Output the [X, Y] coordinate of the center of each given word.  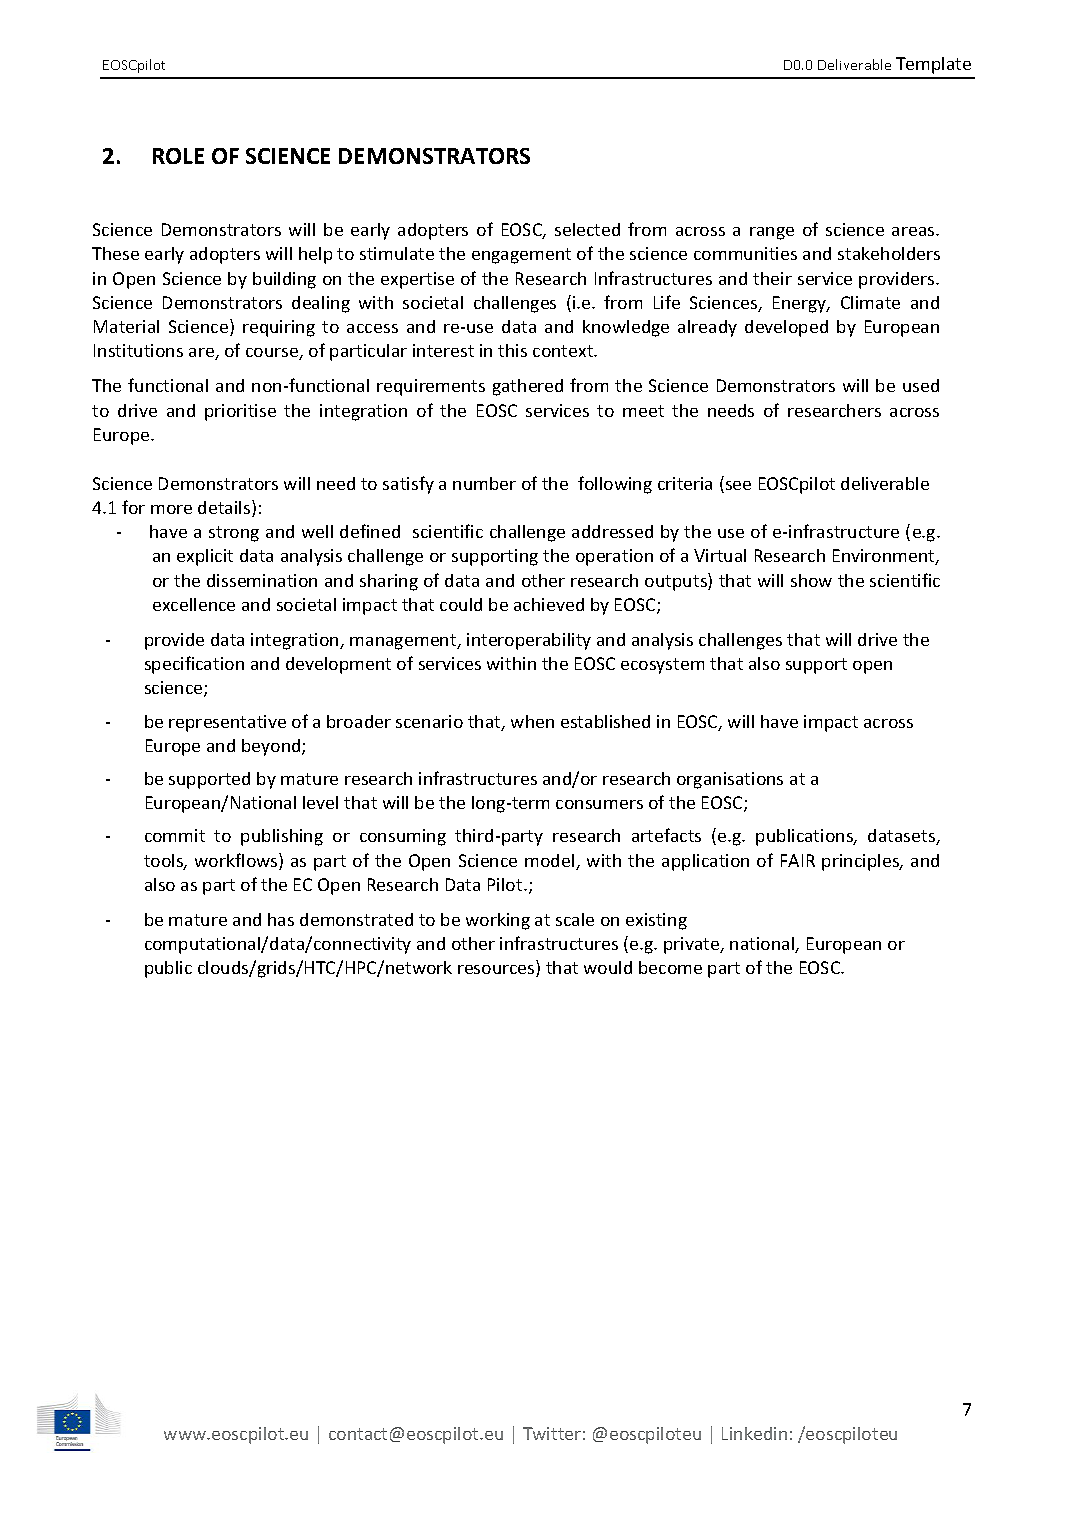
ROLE [178, 156]
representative [227, 723]
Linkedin [754, 1433]
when [532, 721]
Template [933, 65]
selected [587, 229]
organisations [730, 780]
